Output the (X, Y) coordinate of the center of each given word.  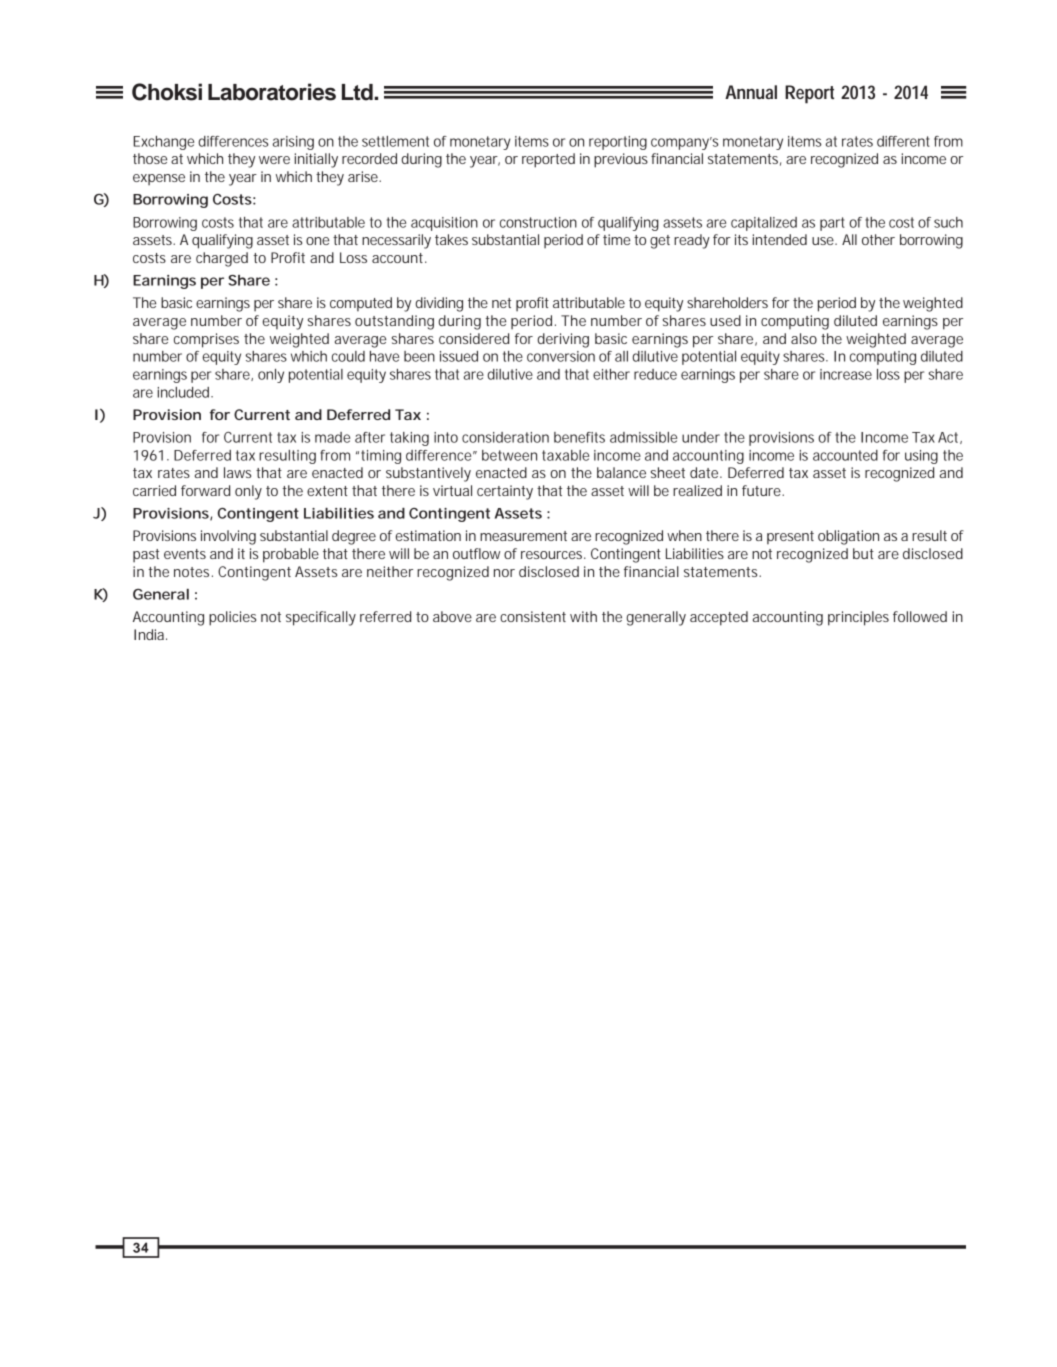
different (903, 141)
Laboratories (272, 92)
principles (858, 618)
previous (623, 160)
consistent (533, 616)
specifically (321, 618)
